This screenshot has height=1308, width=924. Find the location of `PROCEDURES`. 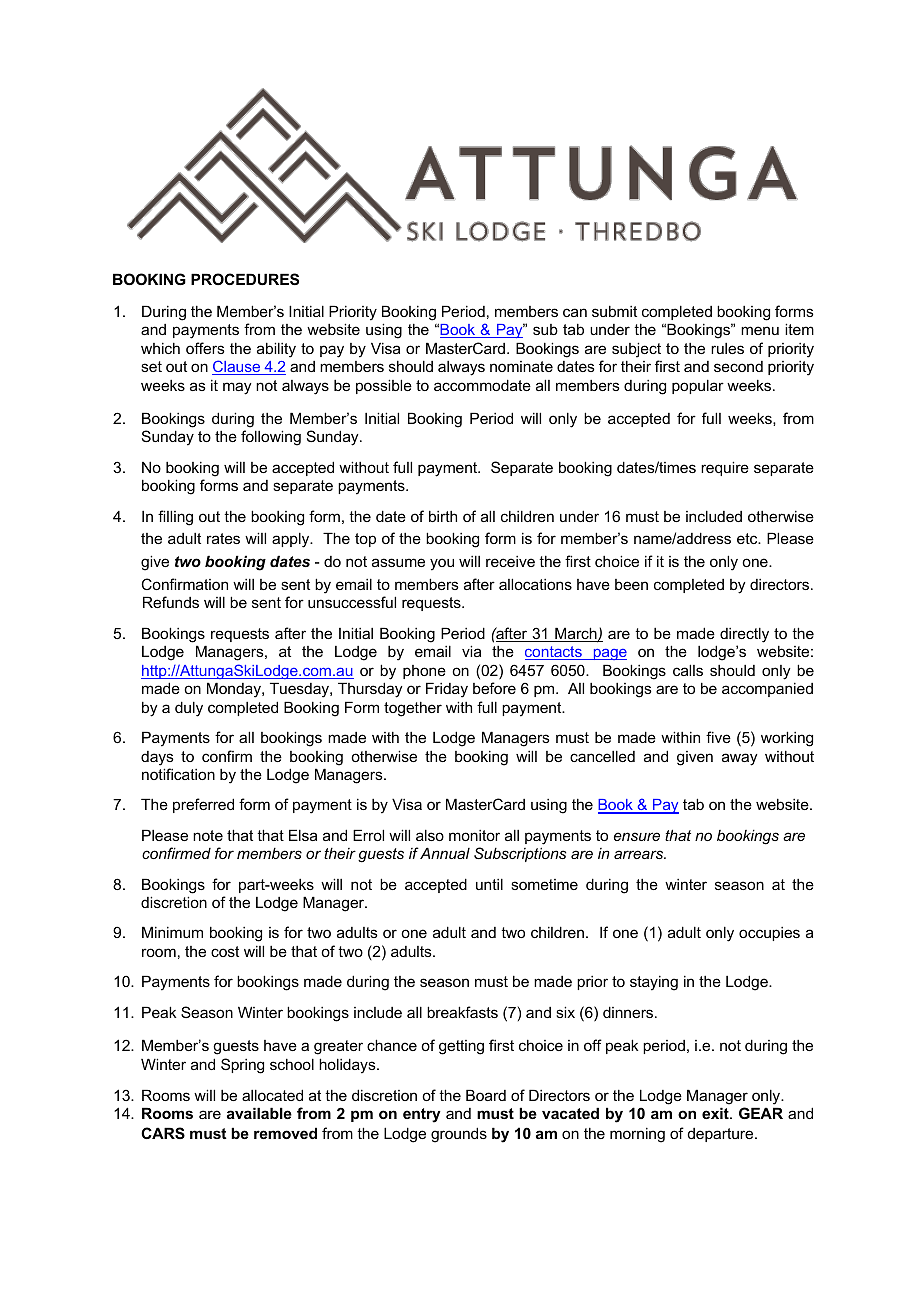

PROCEDURES is located at coordinates (245, 279).
